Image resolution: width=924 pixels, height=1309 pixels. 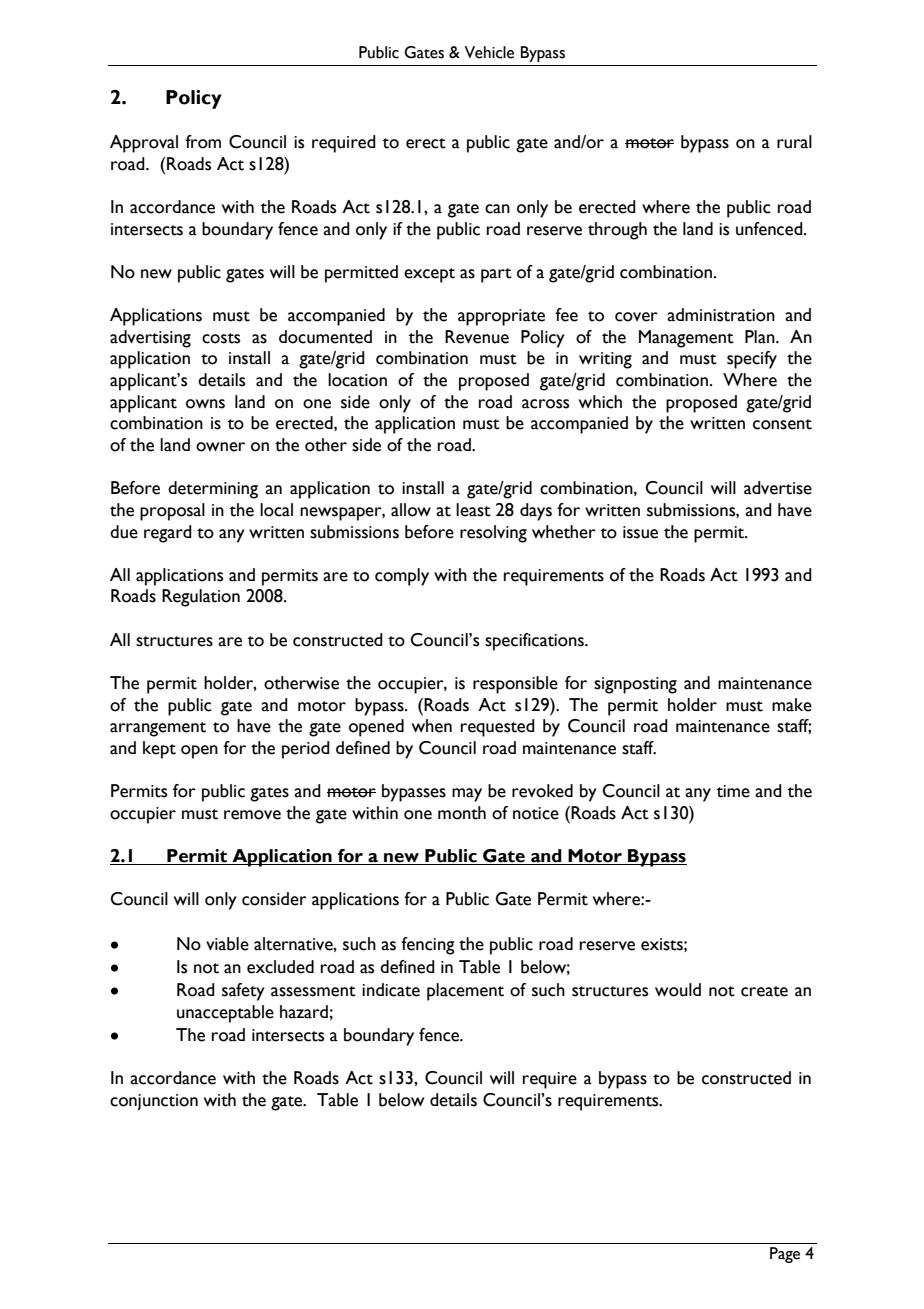 What do you see at coordinates (794, 142) in the image?
I see `rural` at bounding box center [794, 142].
